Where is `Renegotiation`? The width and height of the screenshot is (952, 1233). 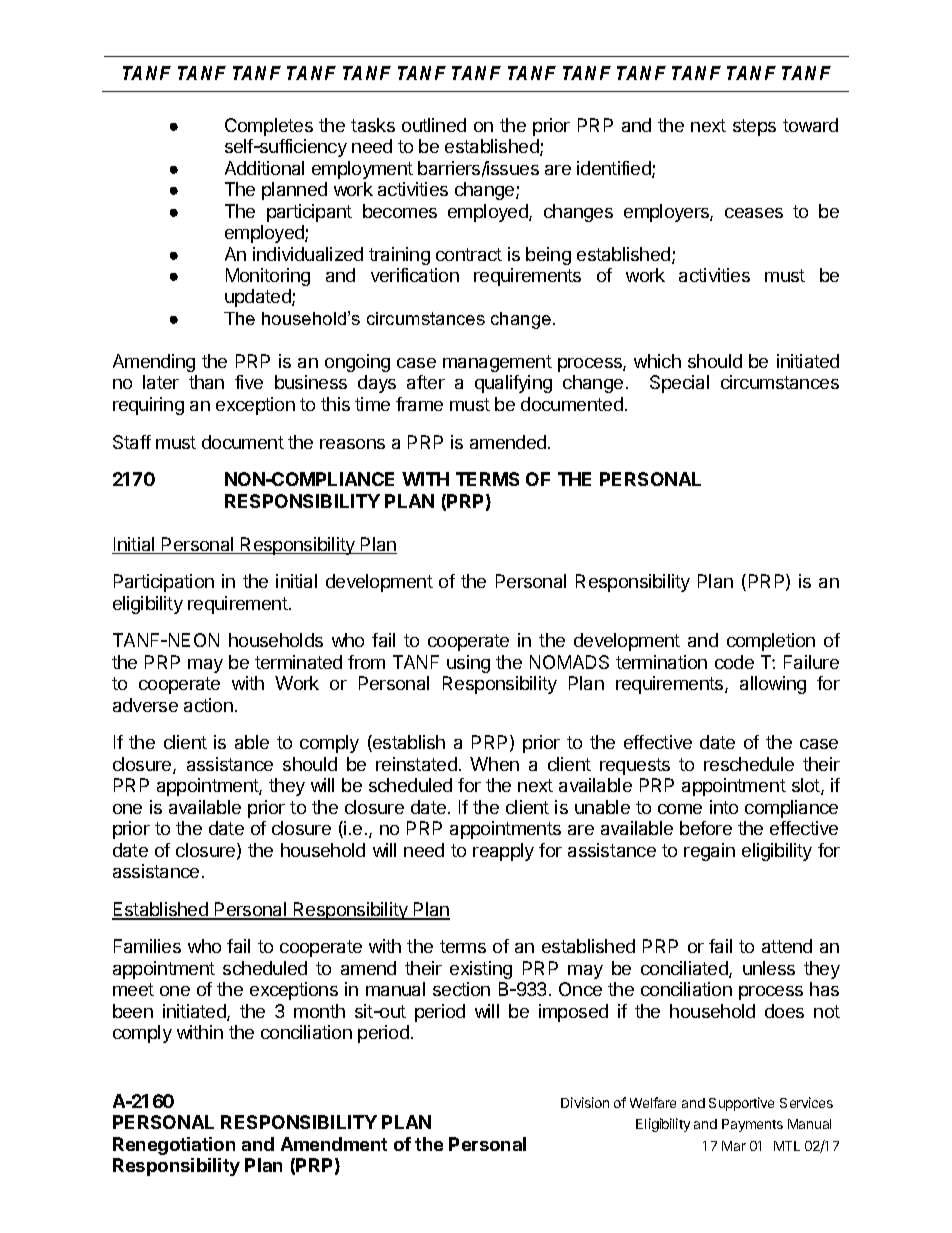
Renegotiation is located at coordinates (174, 1146).
